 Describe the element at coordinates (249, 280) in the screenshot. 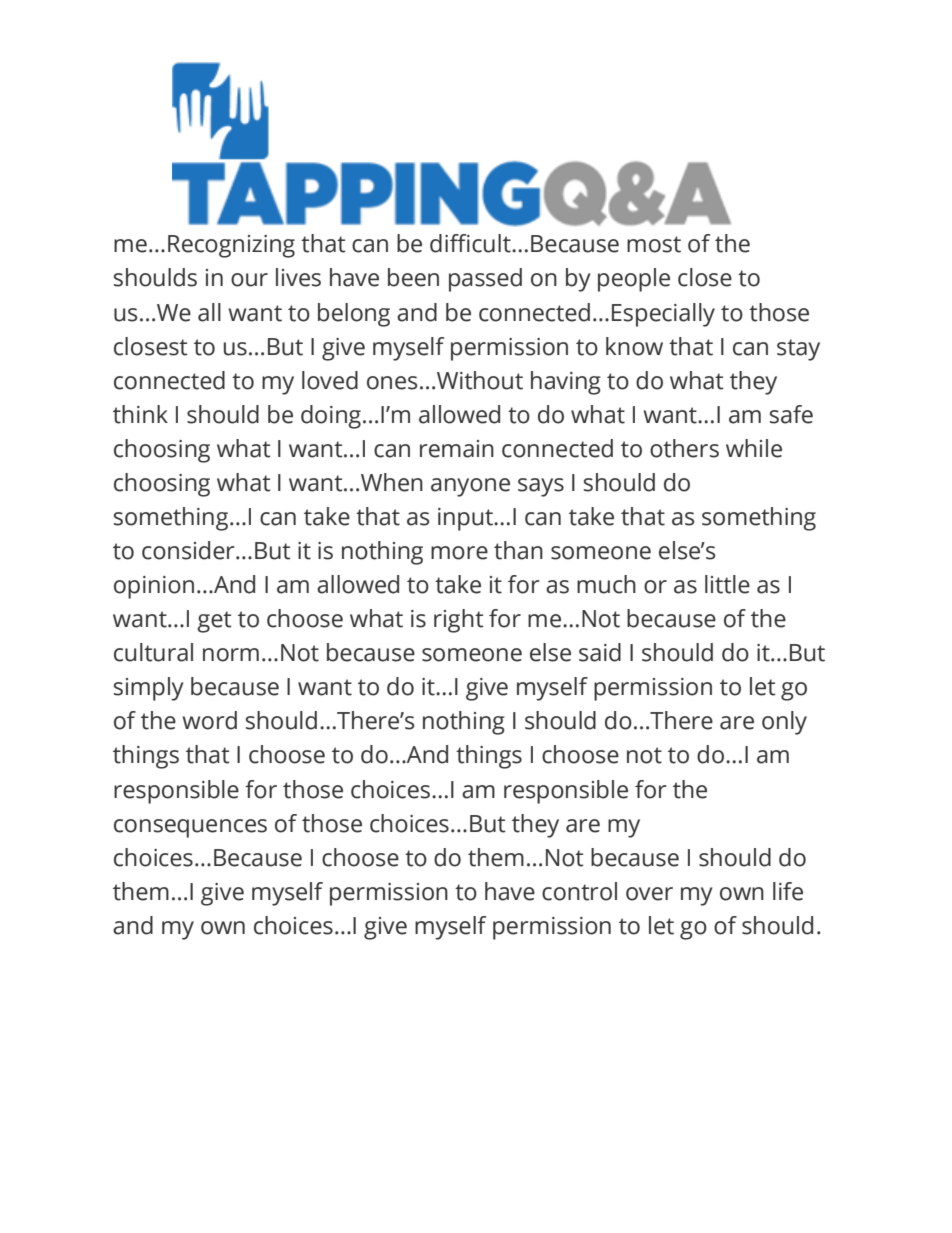

I see `our` at that location.
